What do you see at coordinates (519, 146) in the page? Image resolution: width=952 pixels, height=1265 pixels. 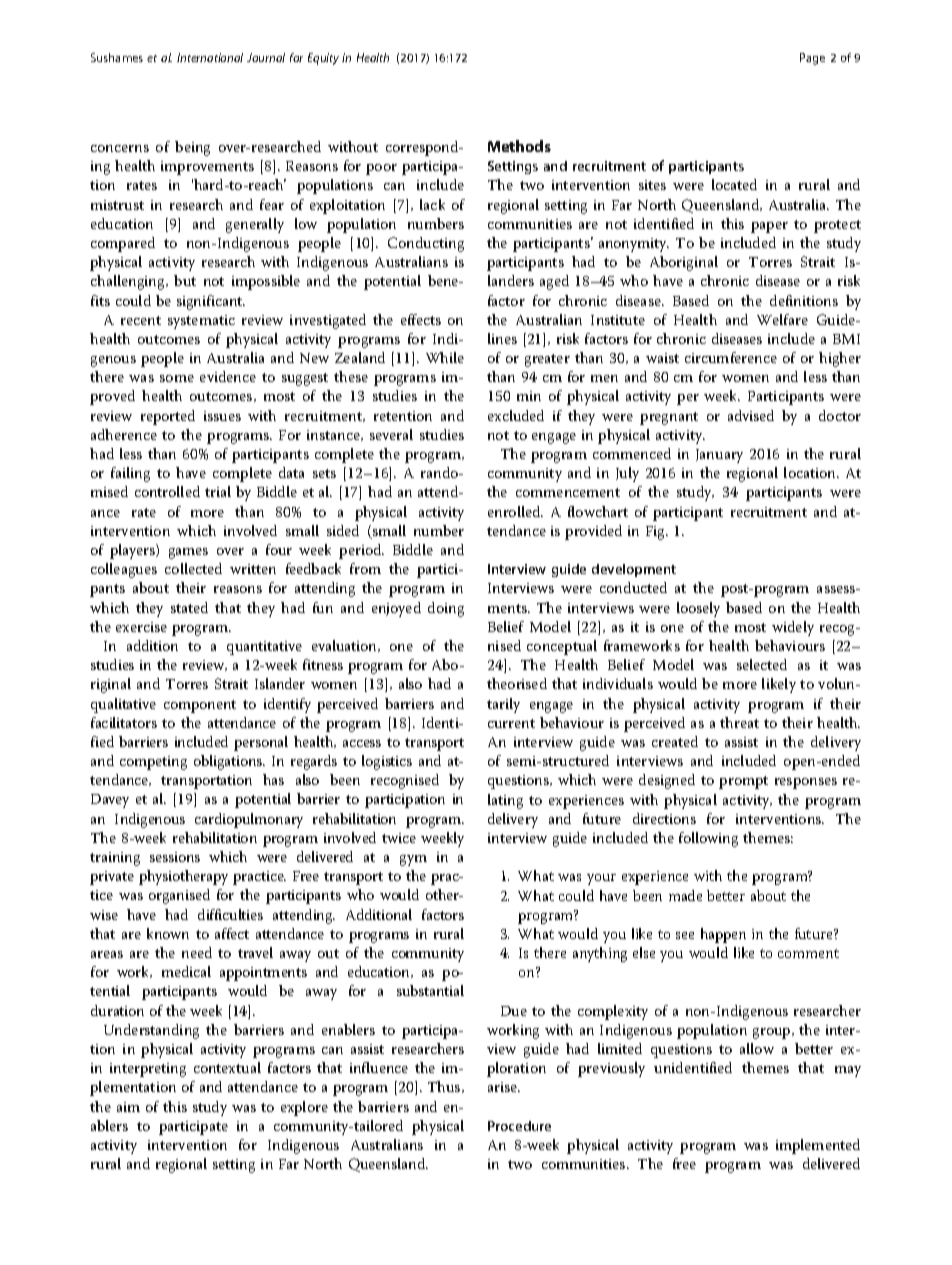 I see `Methods` at bounding box center [519, 146].
